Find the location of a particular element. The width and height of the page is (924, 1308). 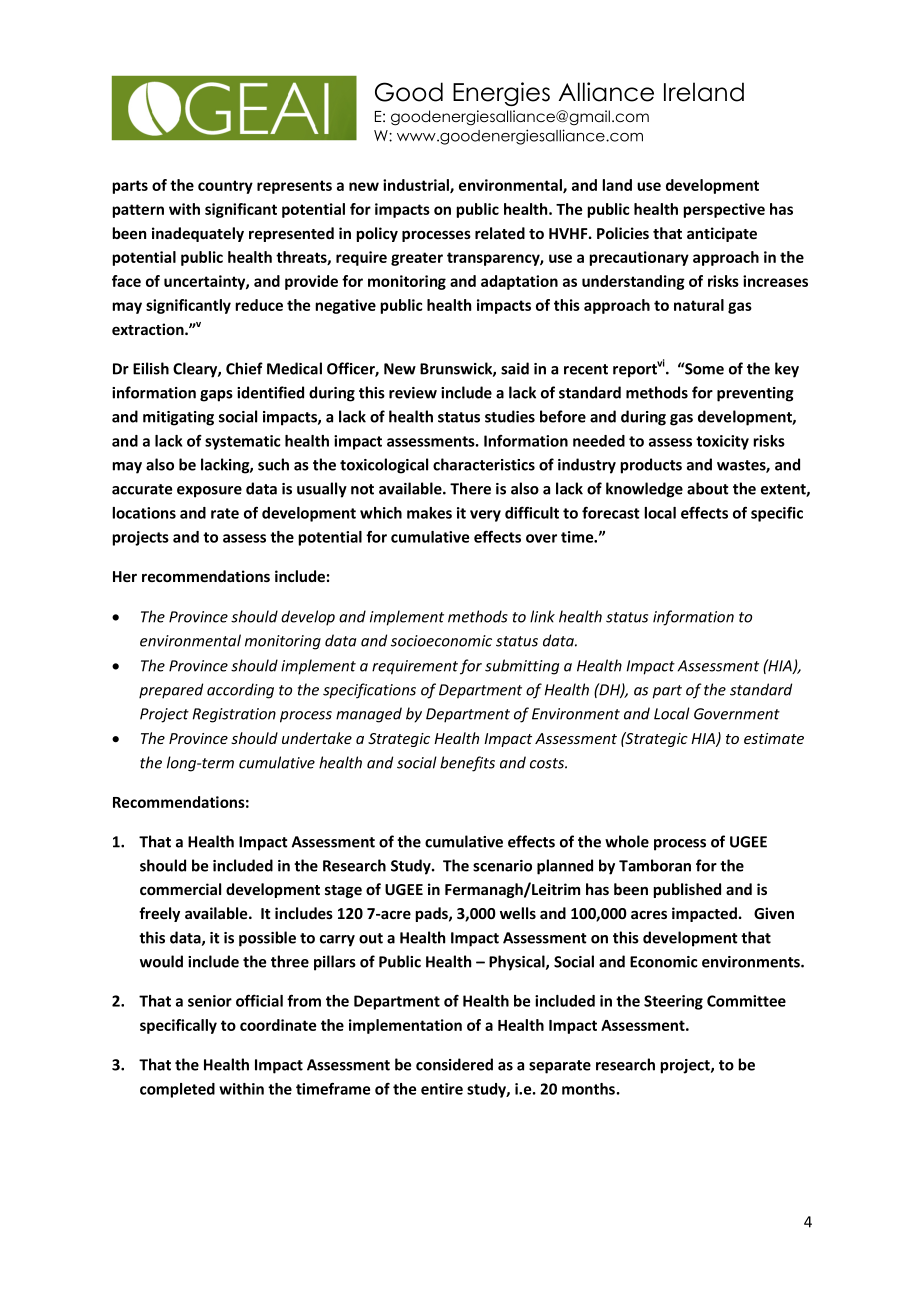

according is located at coordinates (240, 691).
